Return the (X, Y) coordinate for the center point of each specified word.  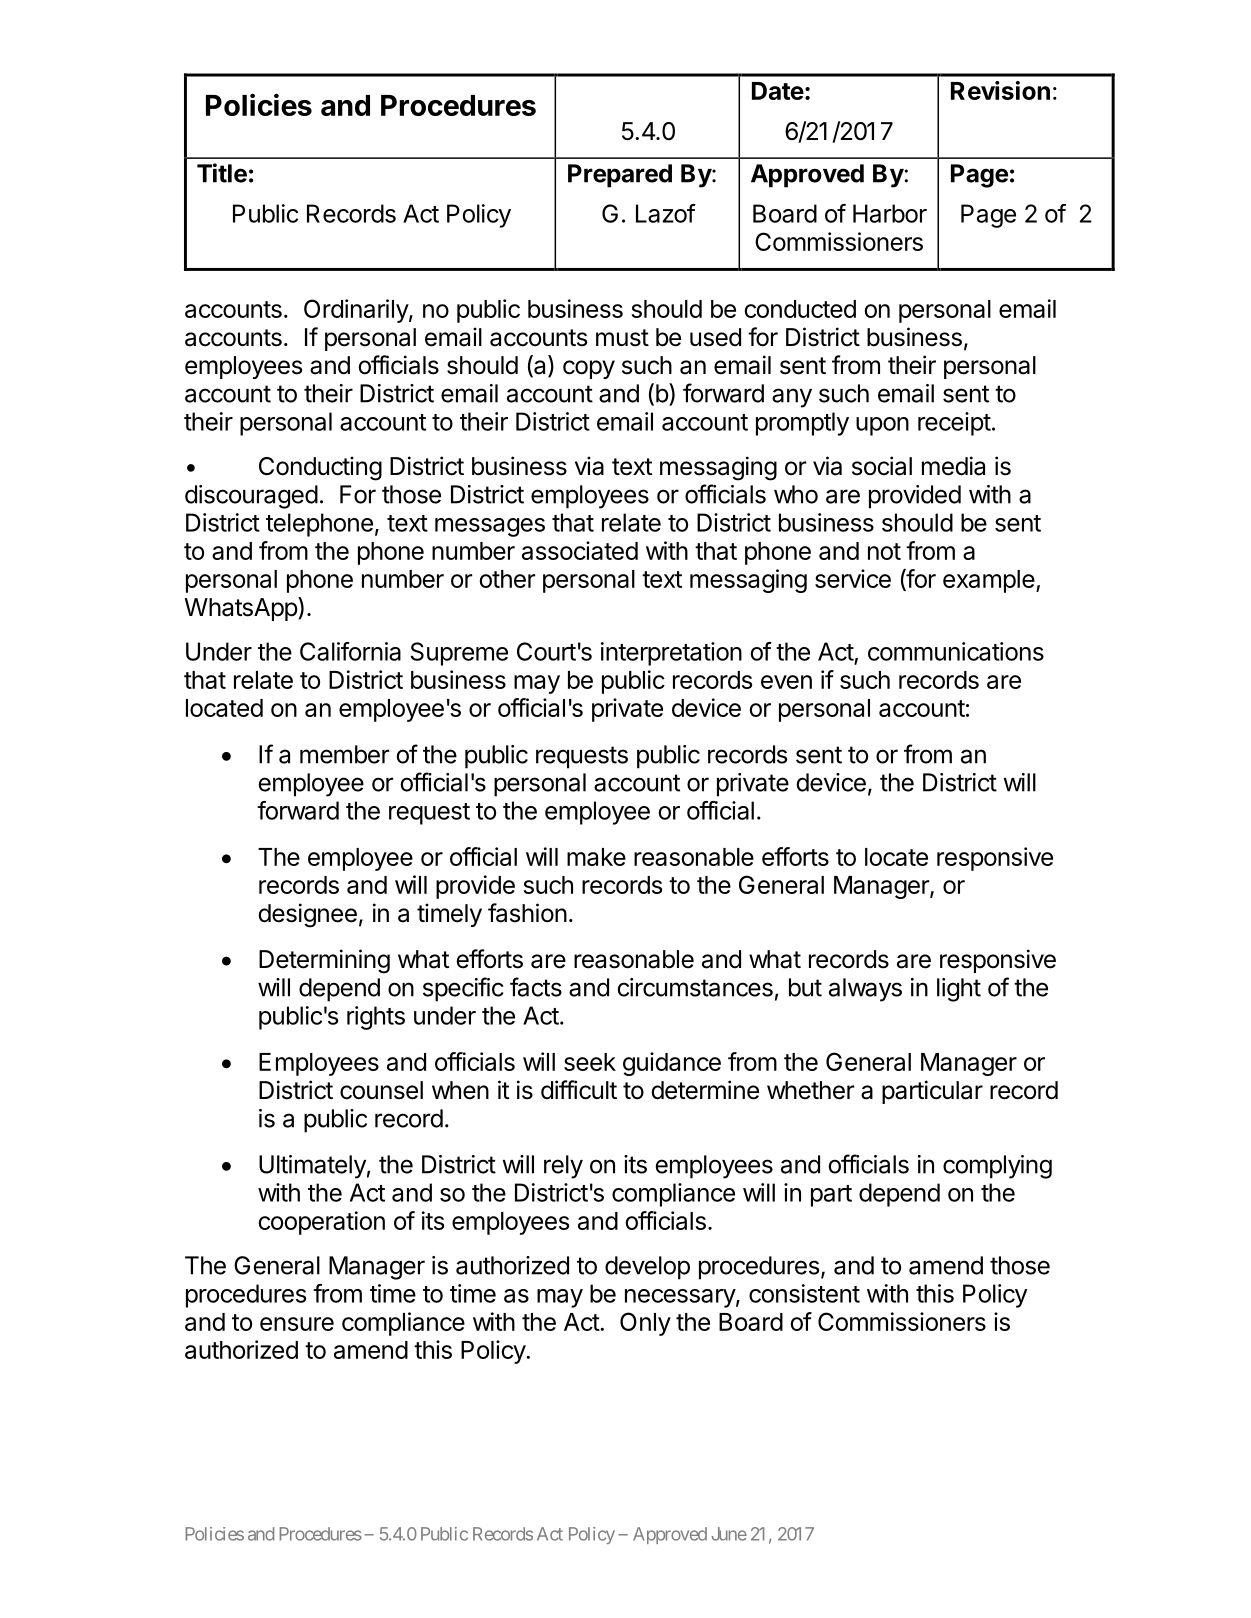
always (865, 990)
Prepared (620, 176)
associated (580, 550)
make (596, 857)
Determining (324, 961)
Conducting (320, 468)
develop (647, 1268)
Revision (1000, 90)
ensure (297, 1324)
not (884, 551)
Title (222, 173)
